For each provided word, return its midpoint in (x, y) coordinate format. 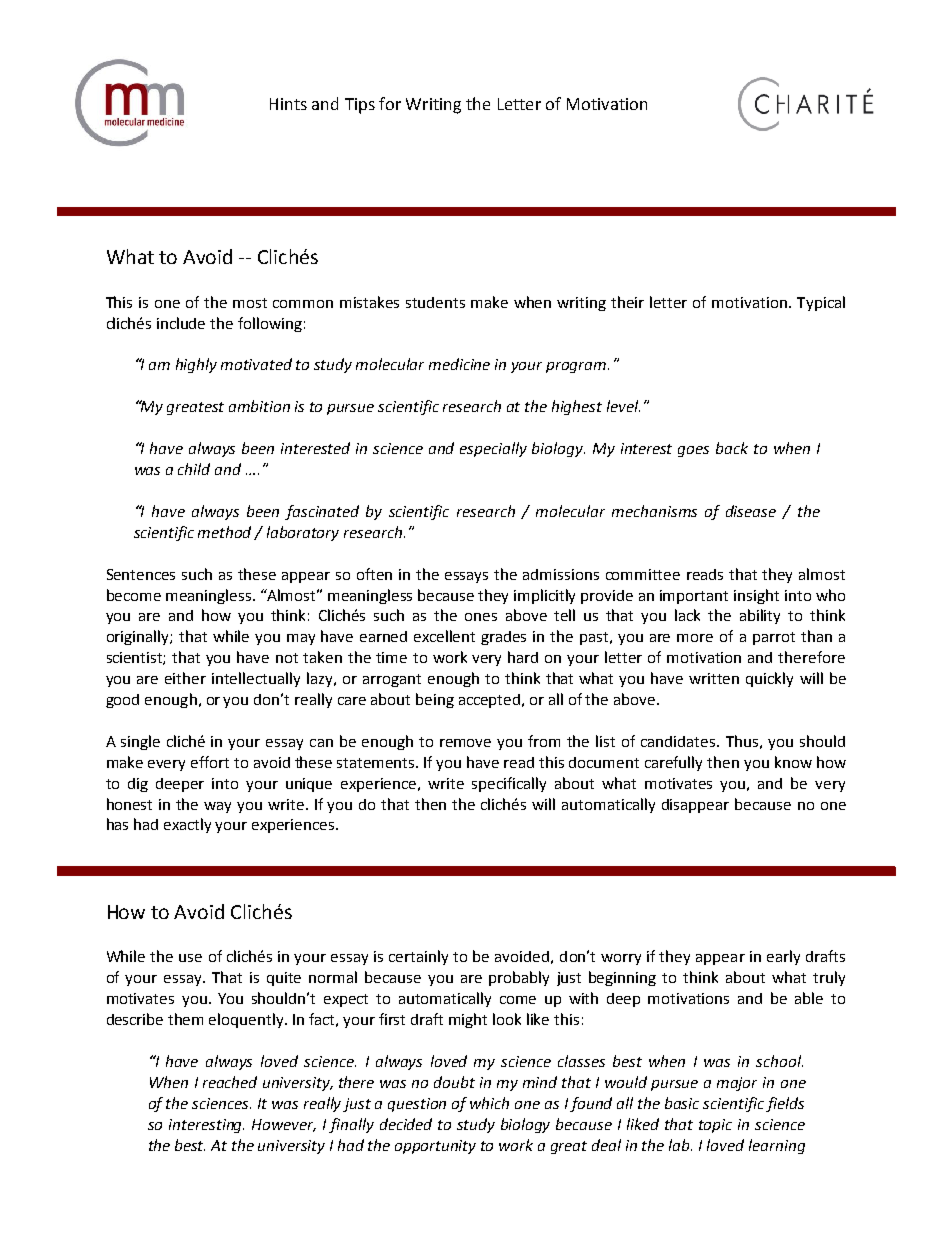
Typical (821, 303)
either (185, 678)
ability (760, 616)
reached (230, 1082)
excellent (444, 636)
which (489, 1103)
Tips (360, 106)
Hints (288, 104)
